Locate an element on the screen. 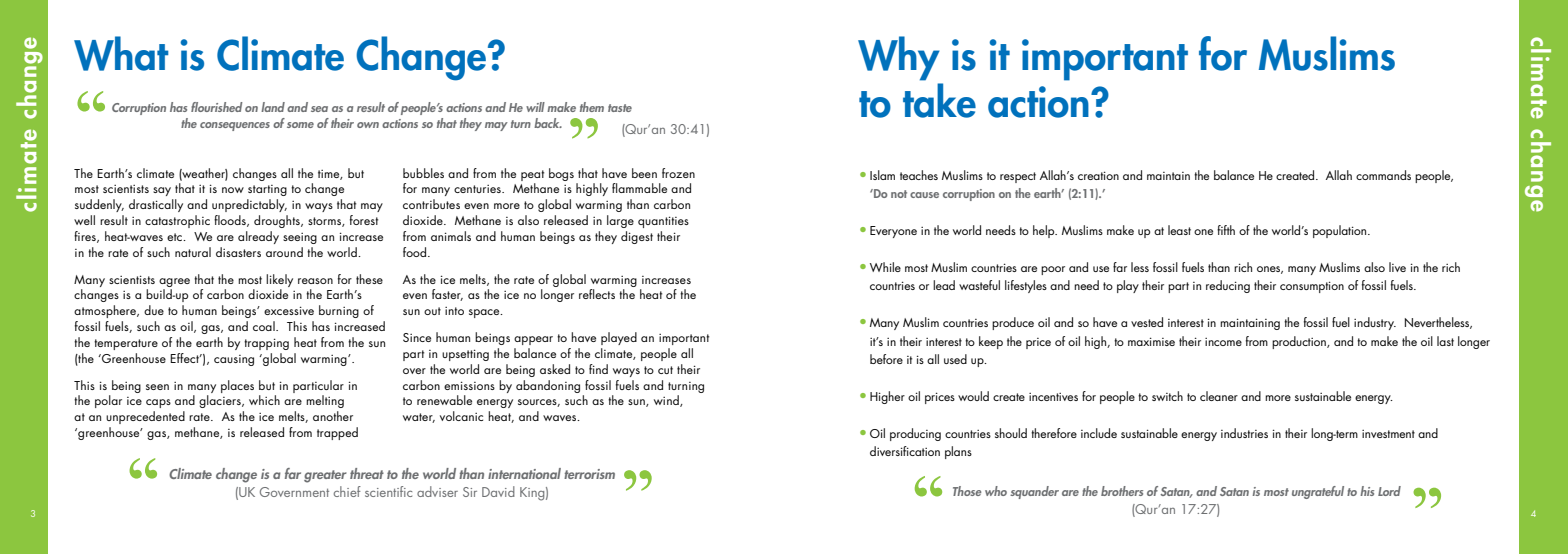 The image size is (1568, 554). likely is located at coordinates (279, 280).
